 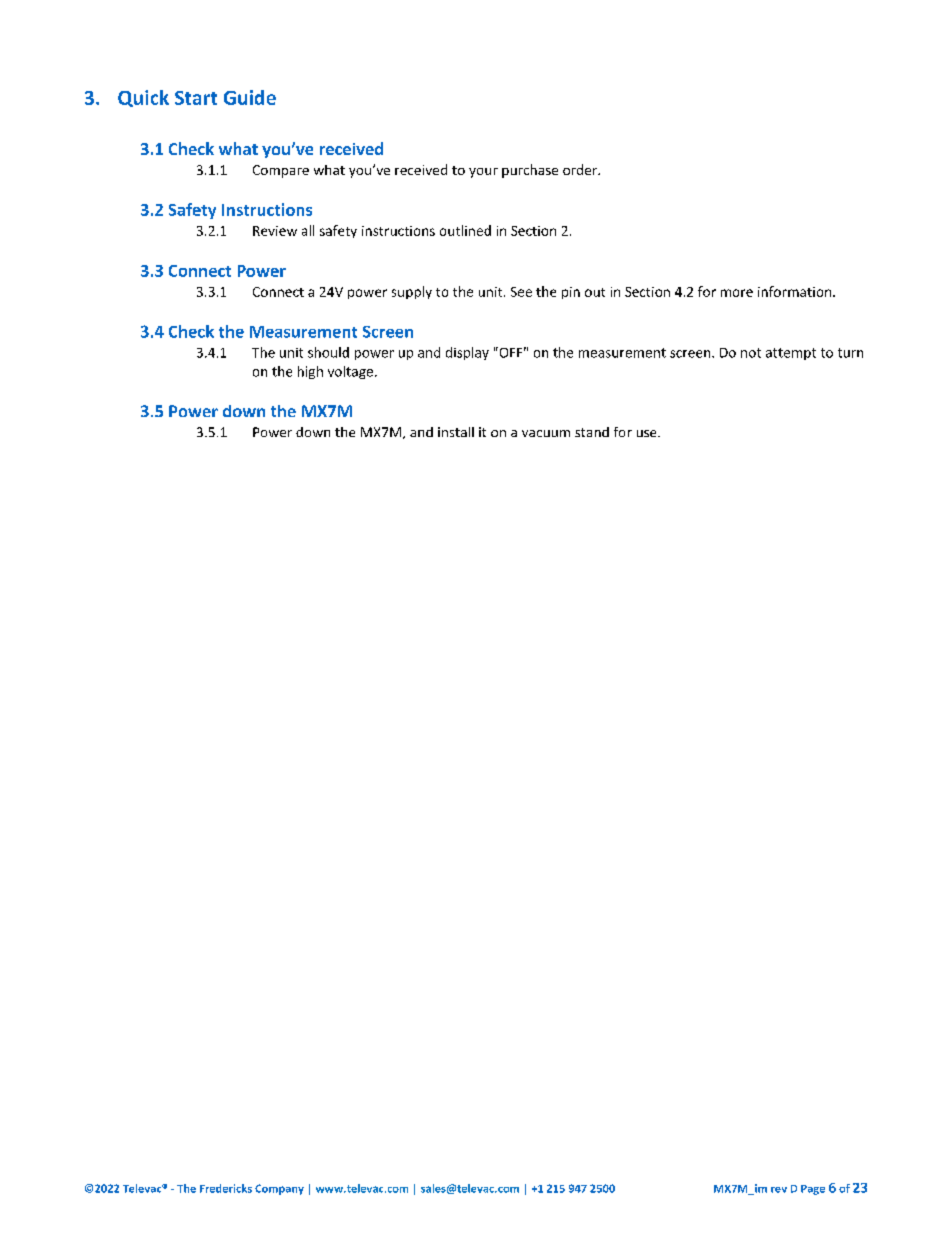 I want to click on install, so click(x=456, y=432).
